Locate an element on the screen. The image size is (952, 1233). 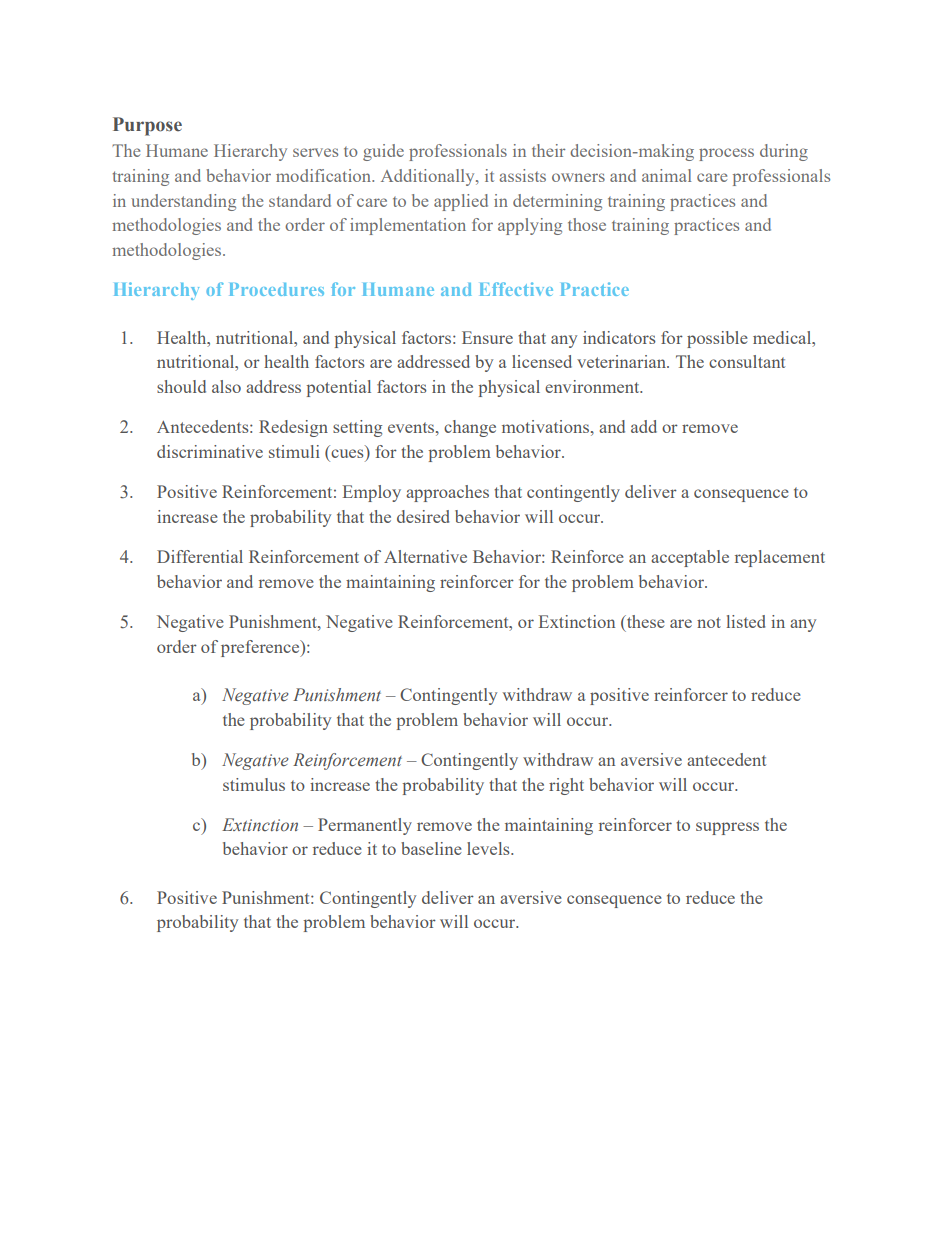
Additionally is located at coordinates (429, 177).
